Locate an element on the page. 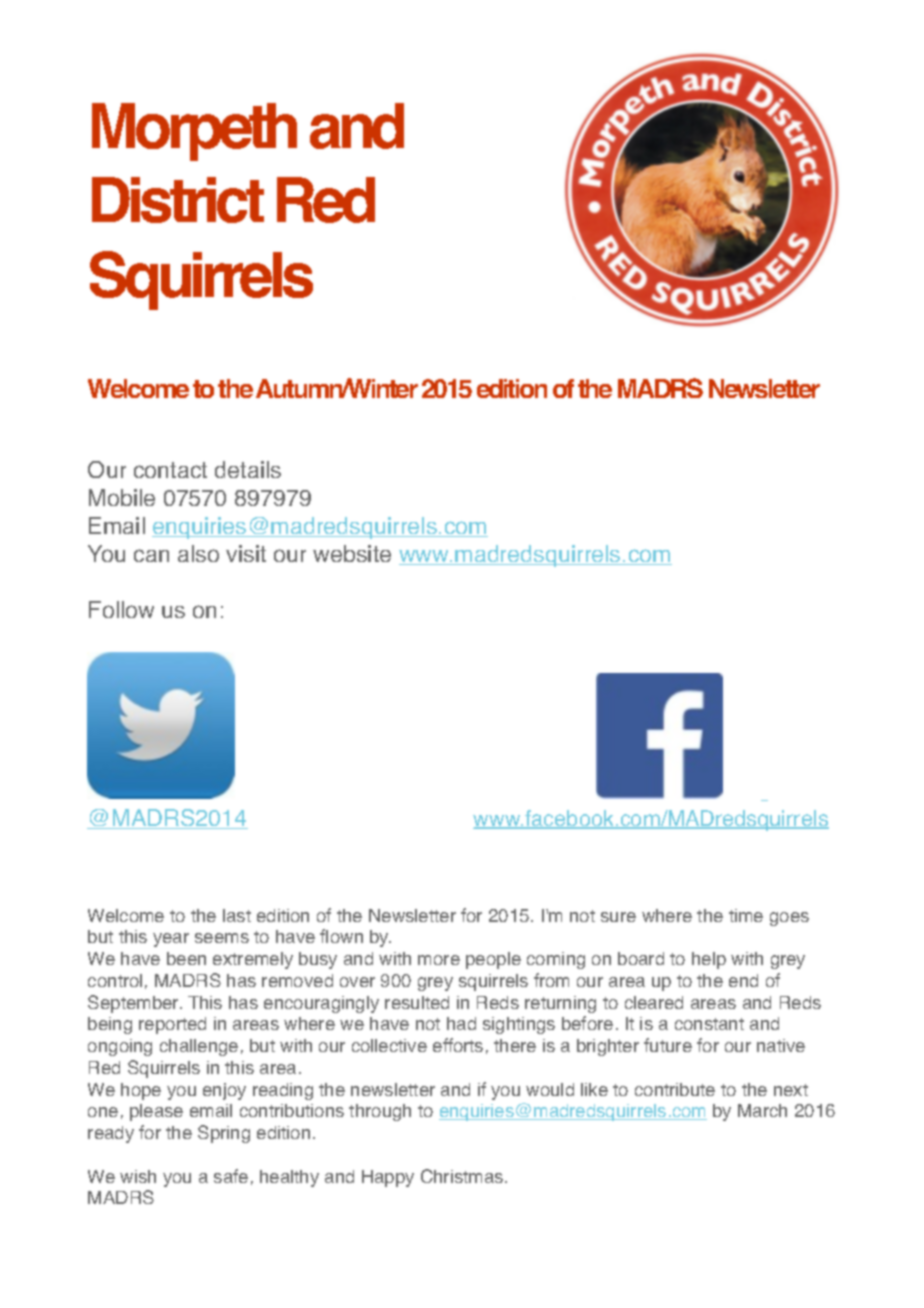 The width and height of the document is (924, 1308). March is located at coordinates (762, 1110).
